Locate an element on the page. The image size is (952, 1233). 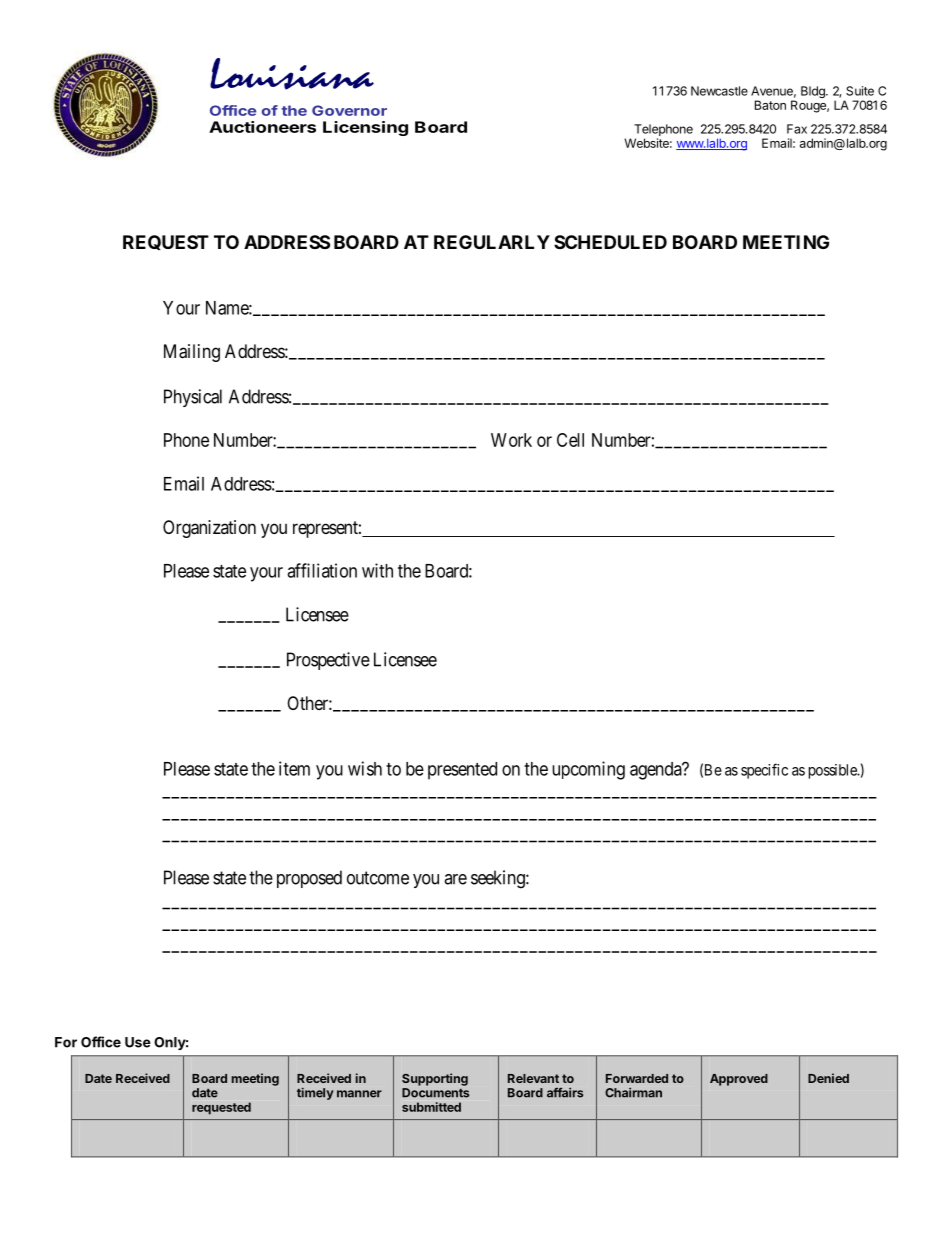
presented is located at coordinates (462, 771).
